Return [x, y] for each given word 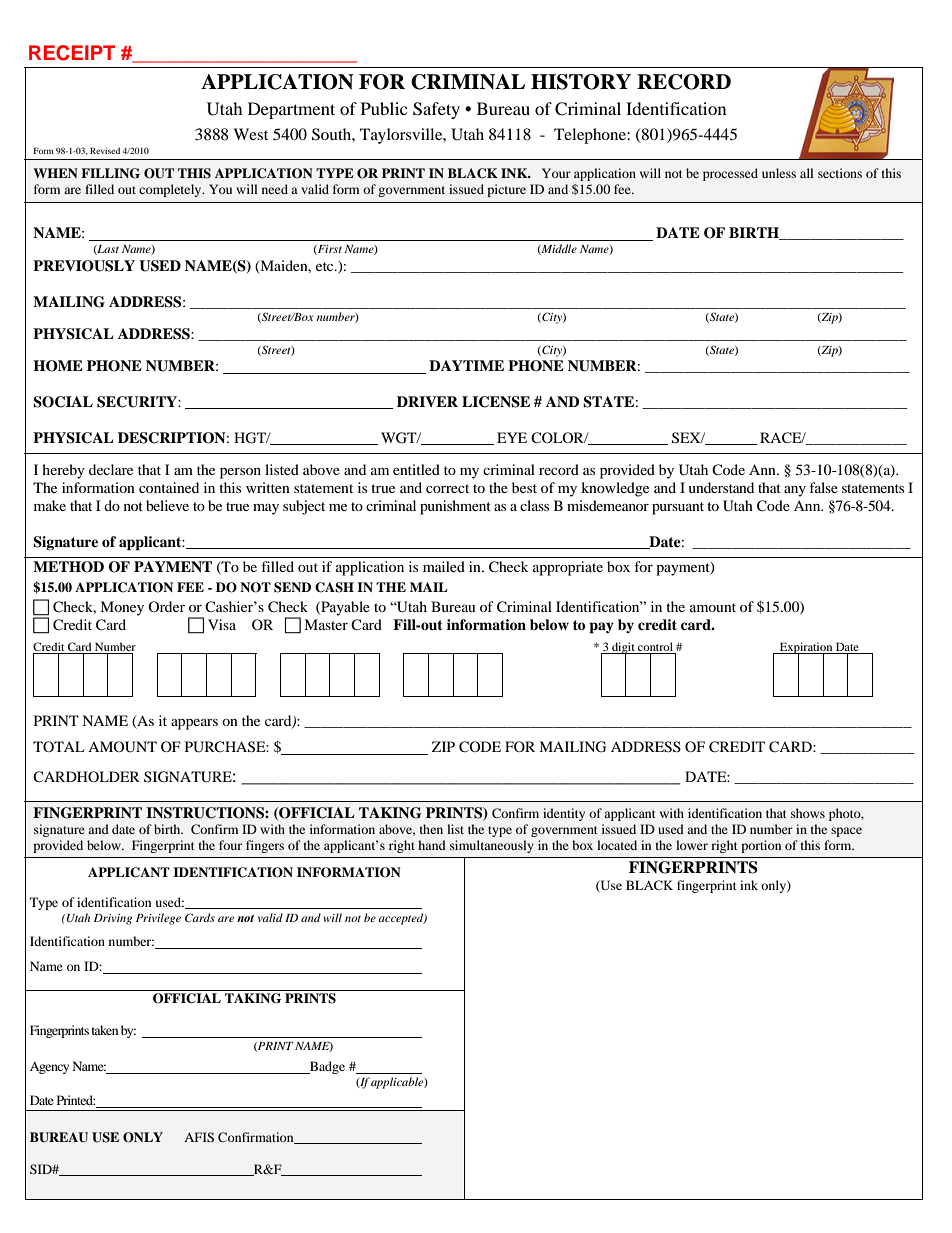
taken [105, 1030]
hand [432, 845]
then [431, 829]
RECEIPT [72, 53]
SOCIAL [63, 402]
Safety [436, 110]
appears [194, 724]
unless [779, 173]
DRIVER [427, 401]
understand [721, 487]
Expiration [806, 649]
